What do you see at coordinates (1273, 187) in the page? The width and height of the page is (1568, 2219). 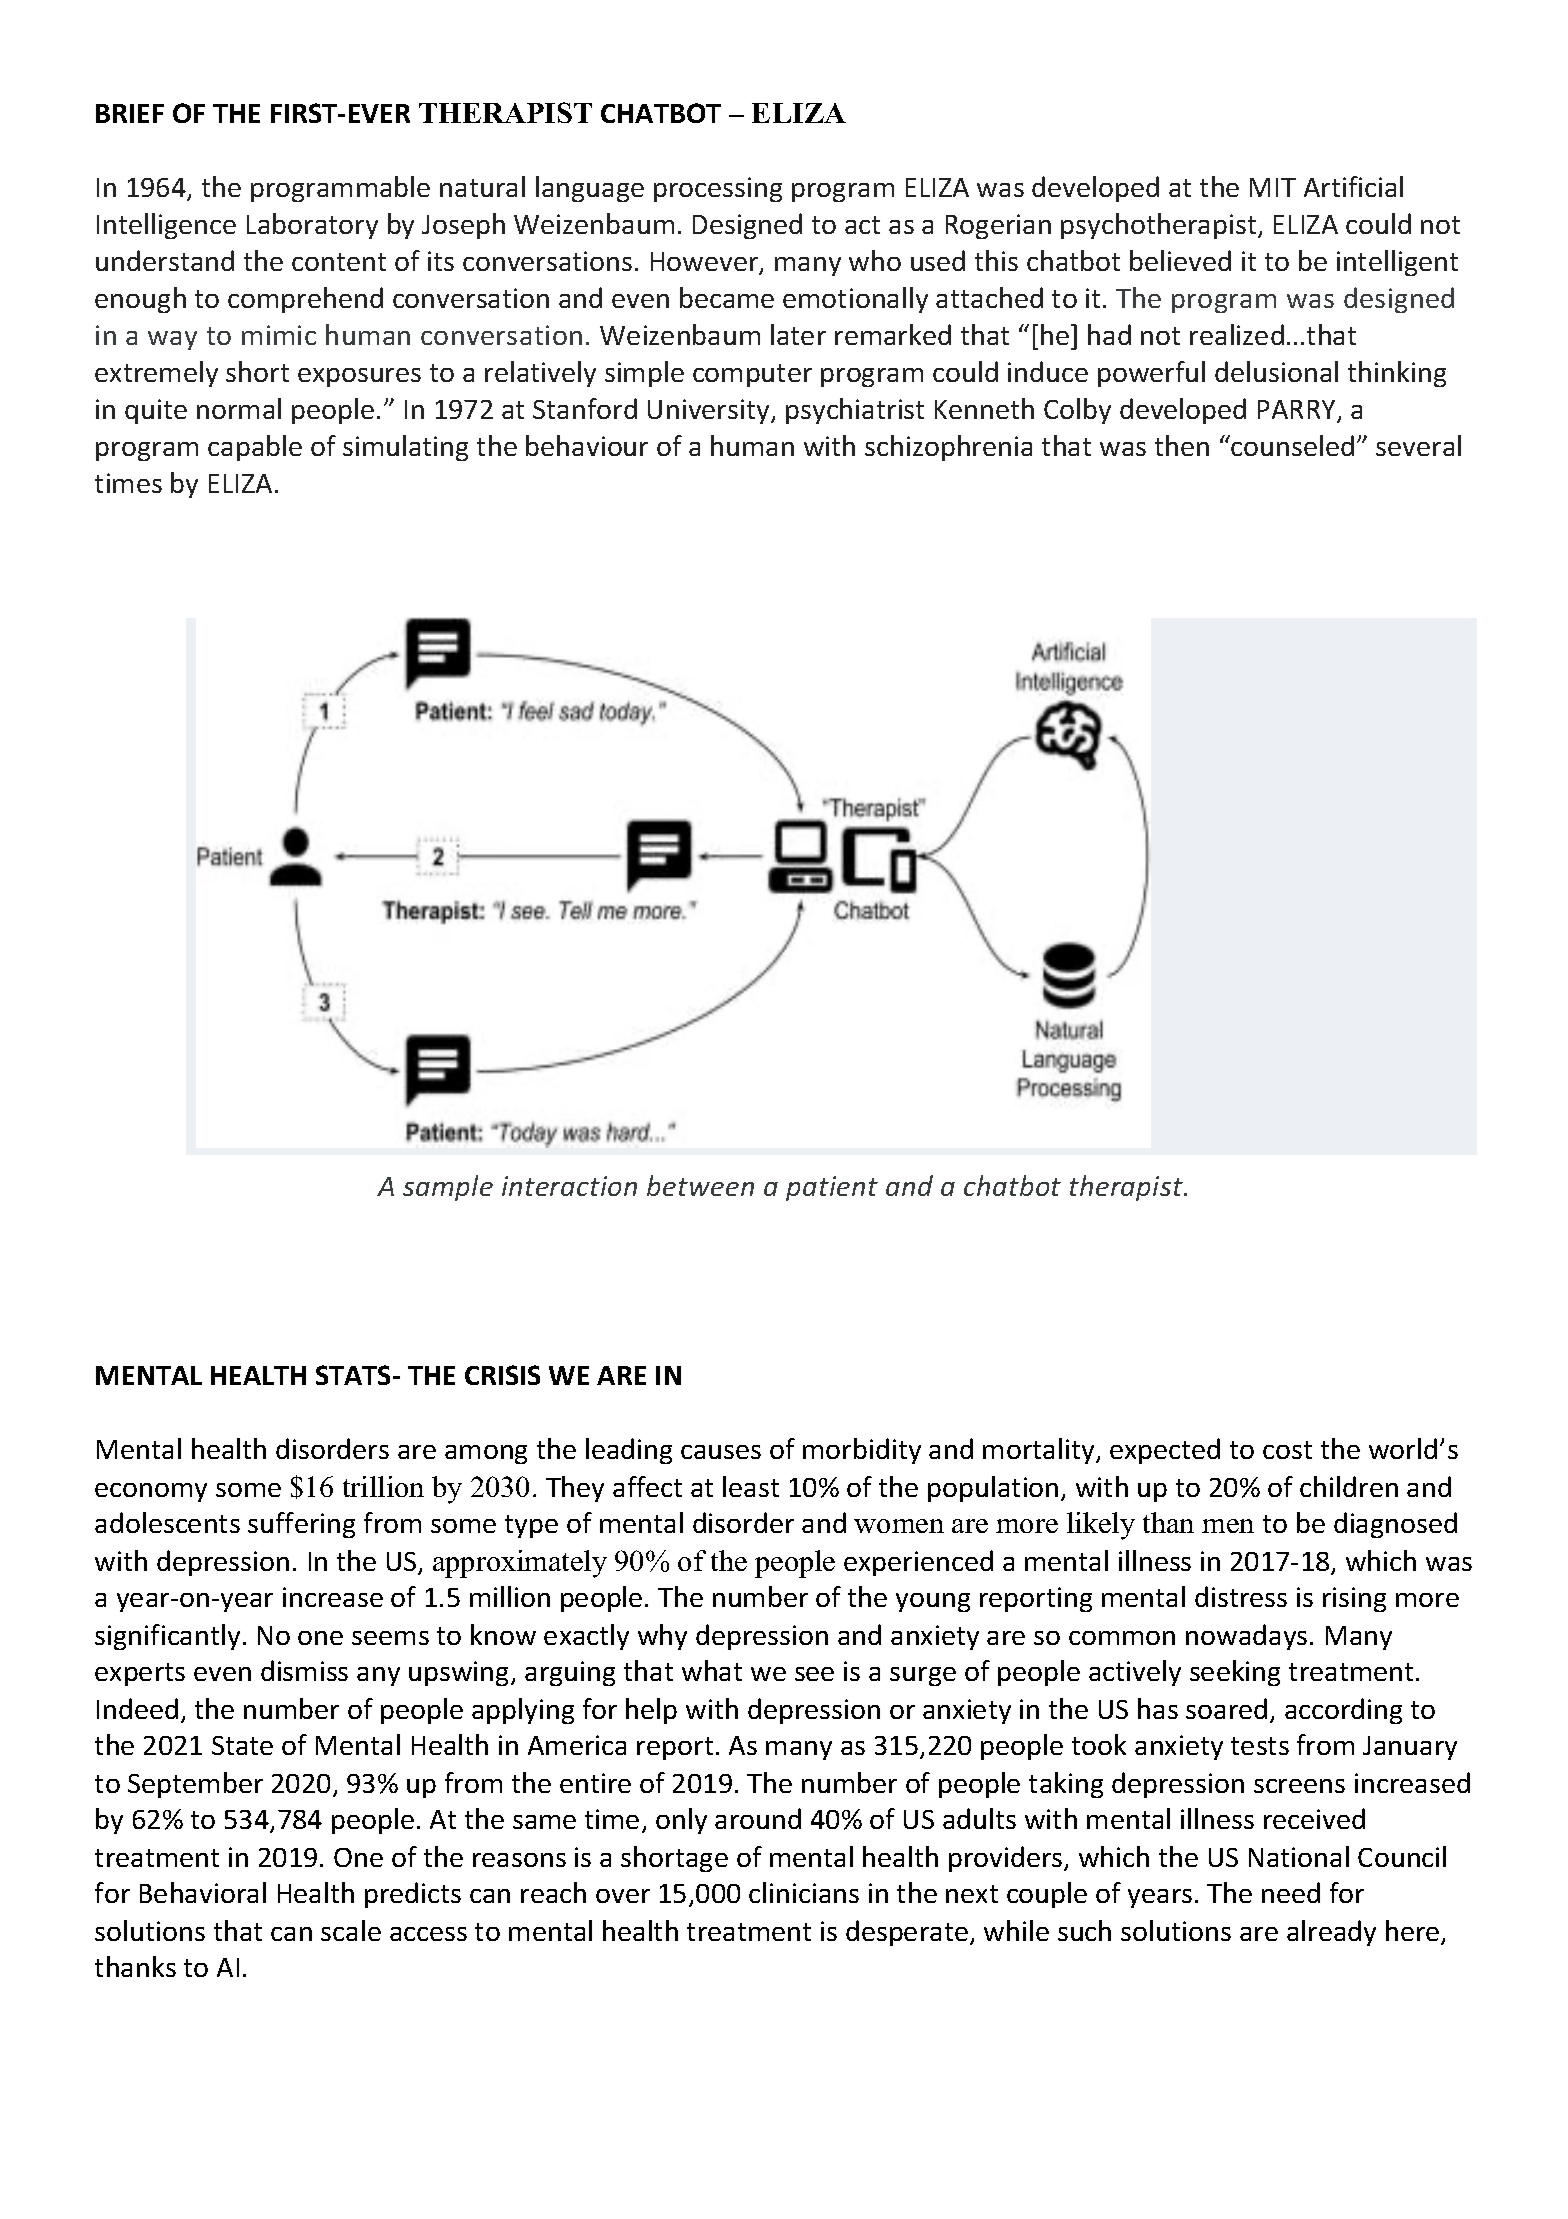 I see `MIT` at bounding box center [1273, 187].
